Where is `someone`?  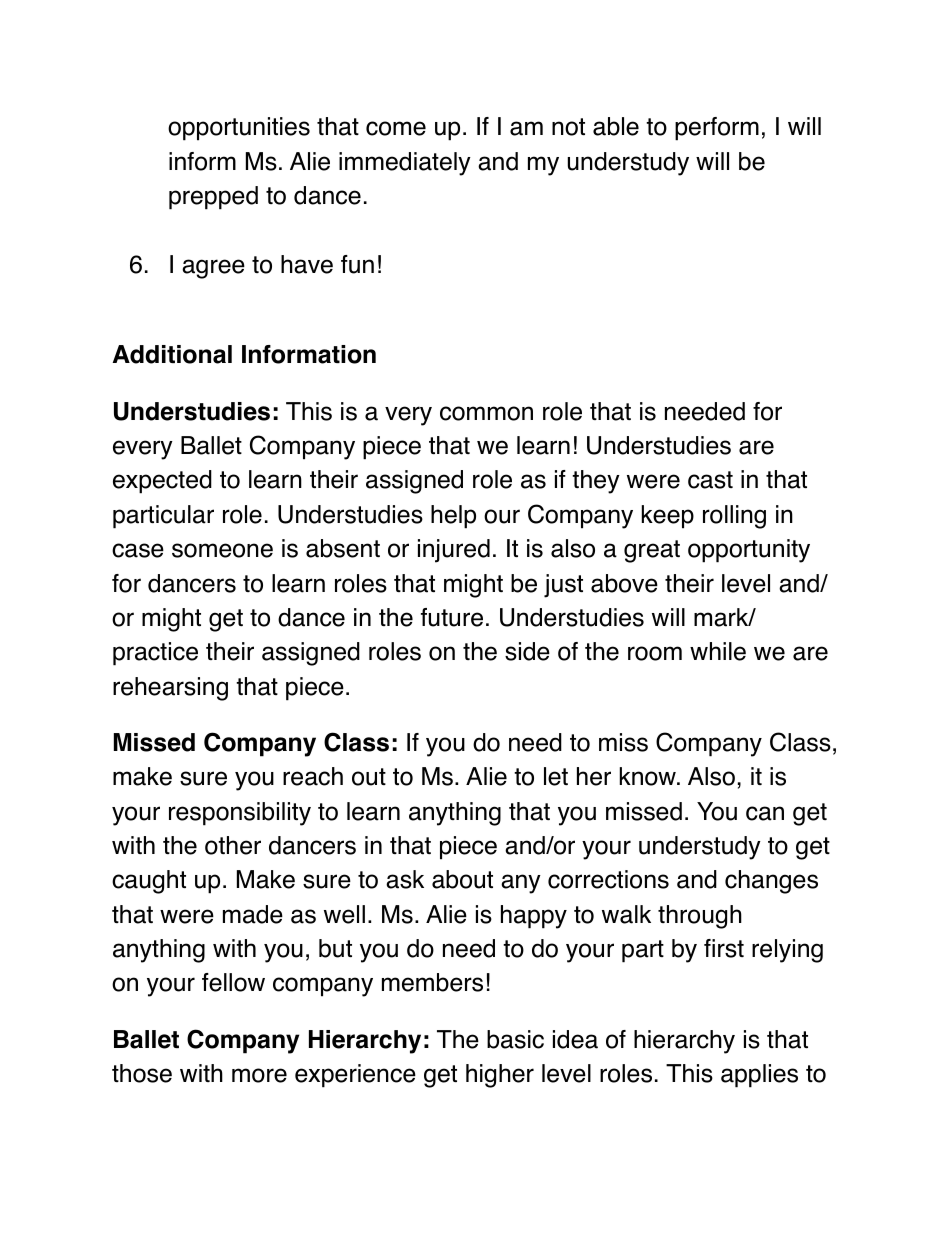
someone is located at coordinates (222, 550).
